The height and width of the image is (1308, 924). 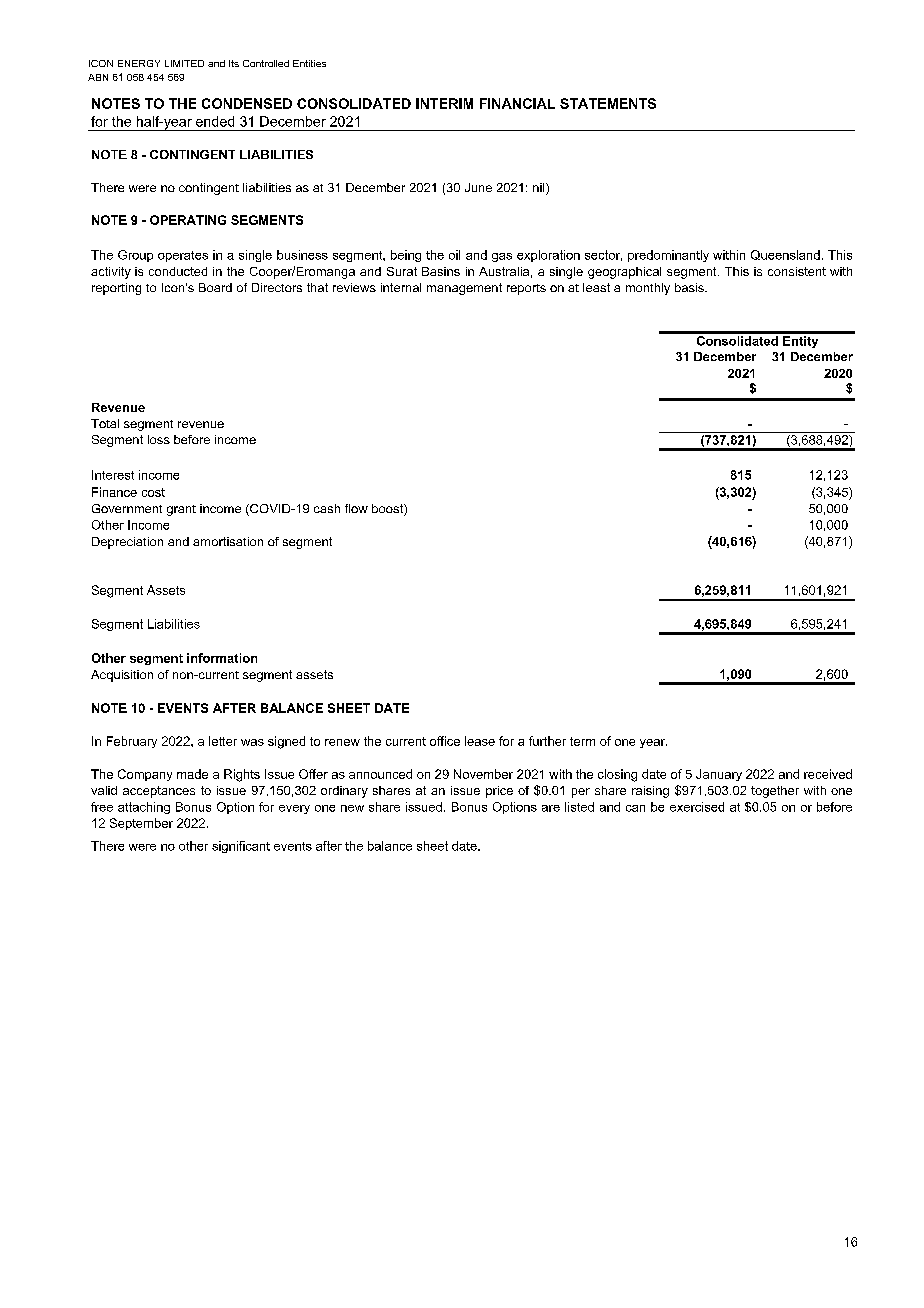 I want to click on flow, so click(x=356, y=508).
